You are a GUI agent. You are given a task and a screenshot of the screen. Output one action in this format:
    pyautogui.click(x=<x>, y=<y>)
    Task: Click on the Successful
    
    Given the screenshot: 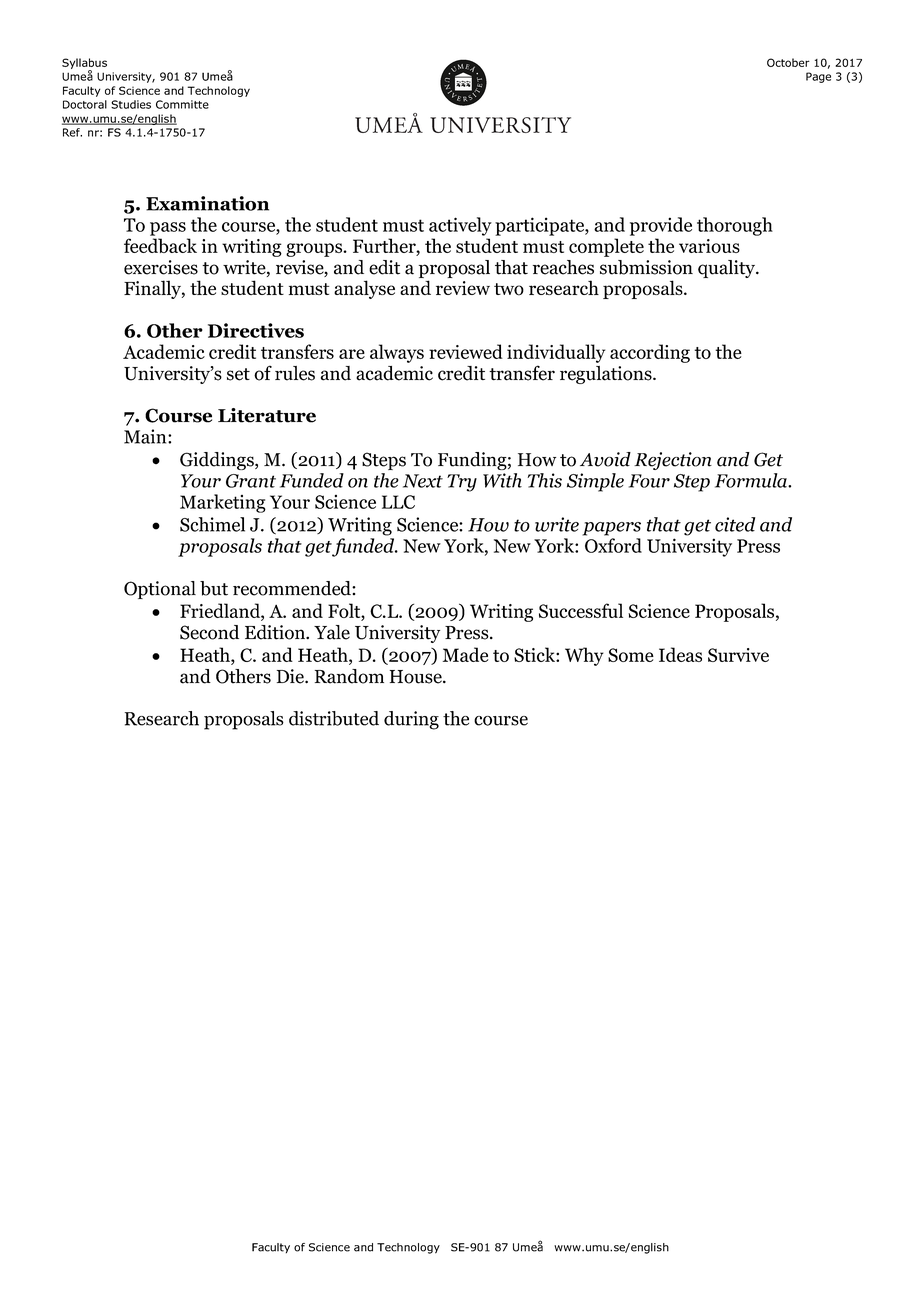 What is the action you would take?
    pyautogui.click(x=581, y=610)
